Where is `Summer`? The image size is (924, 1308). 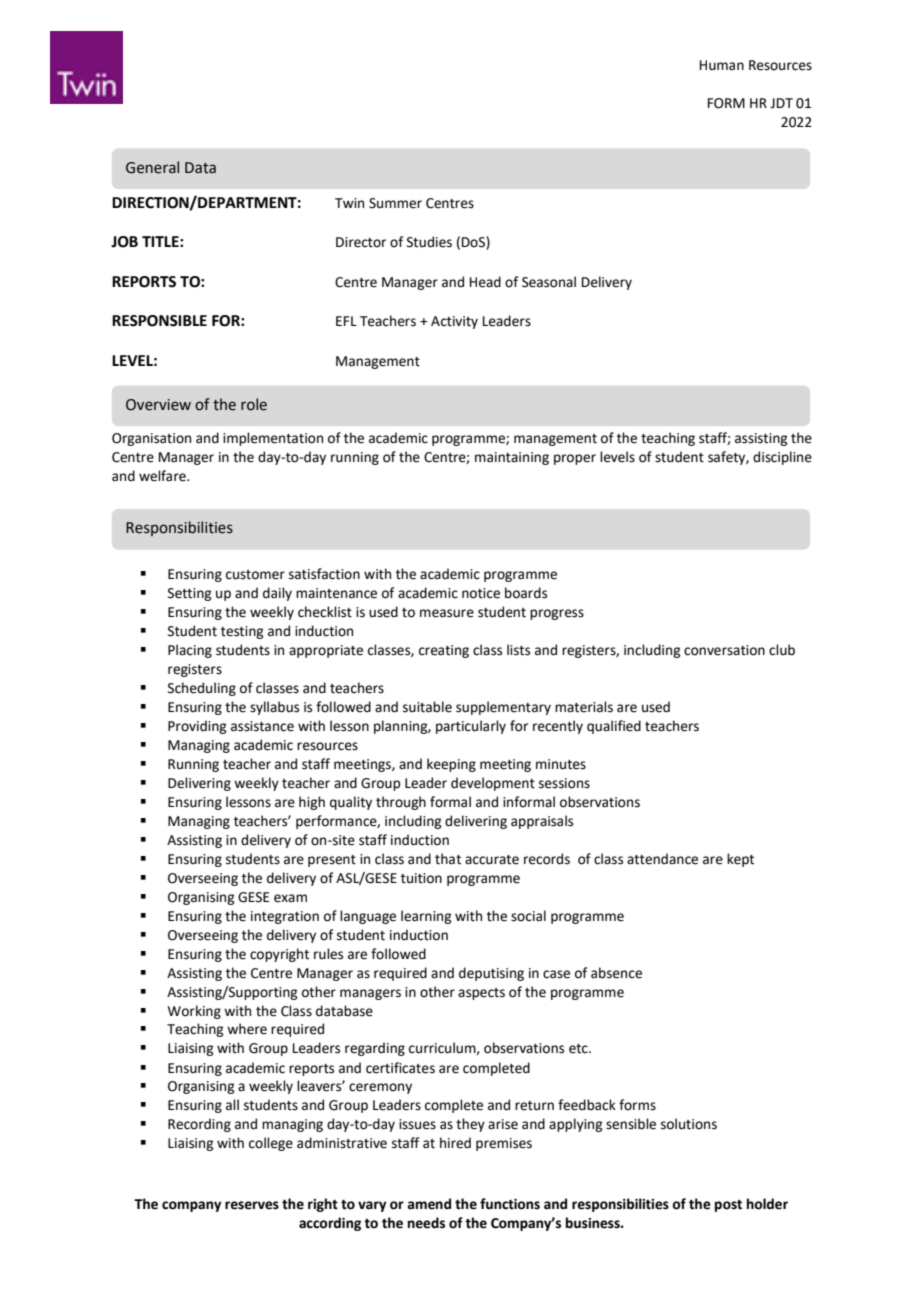 Summer is located at coordinates (395, 203).
